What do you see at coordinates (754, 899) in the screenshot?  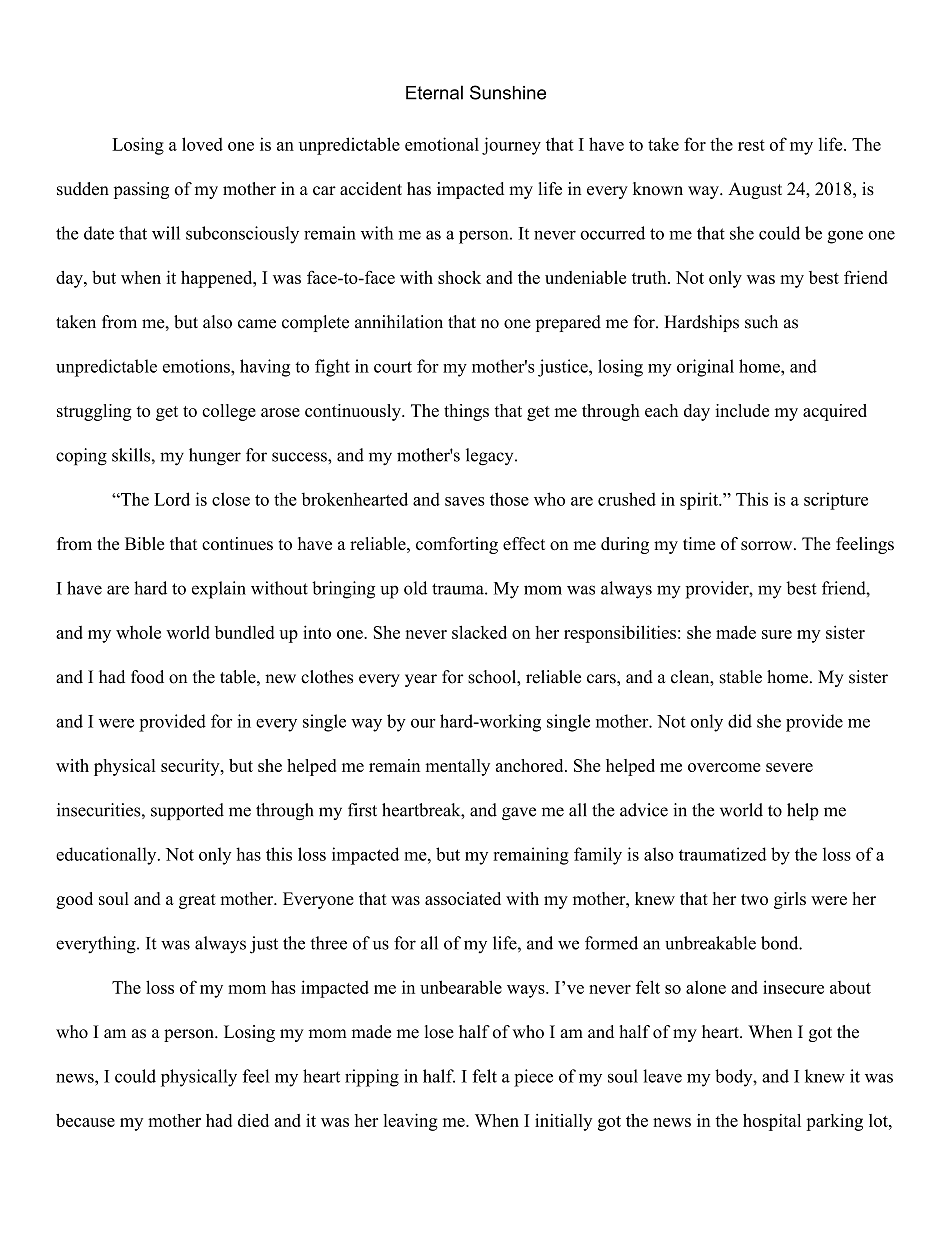 I see `two` at bounding box center [754, 899].
